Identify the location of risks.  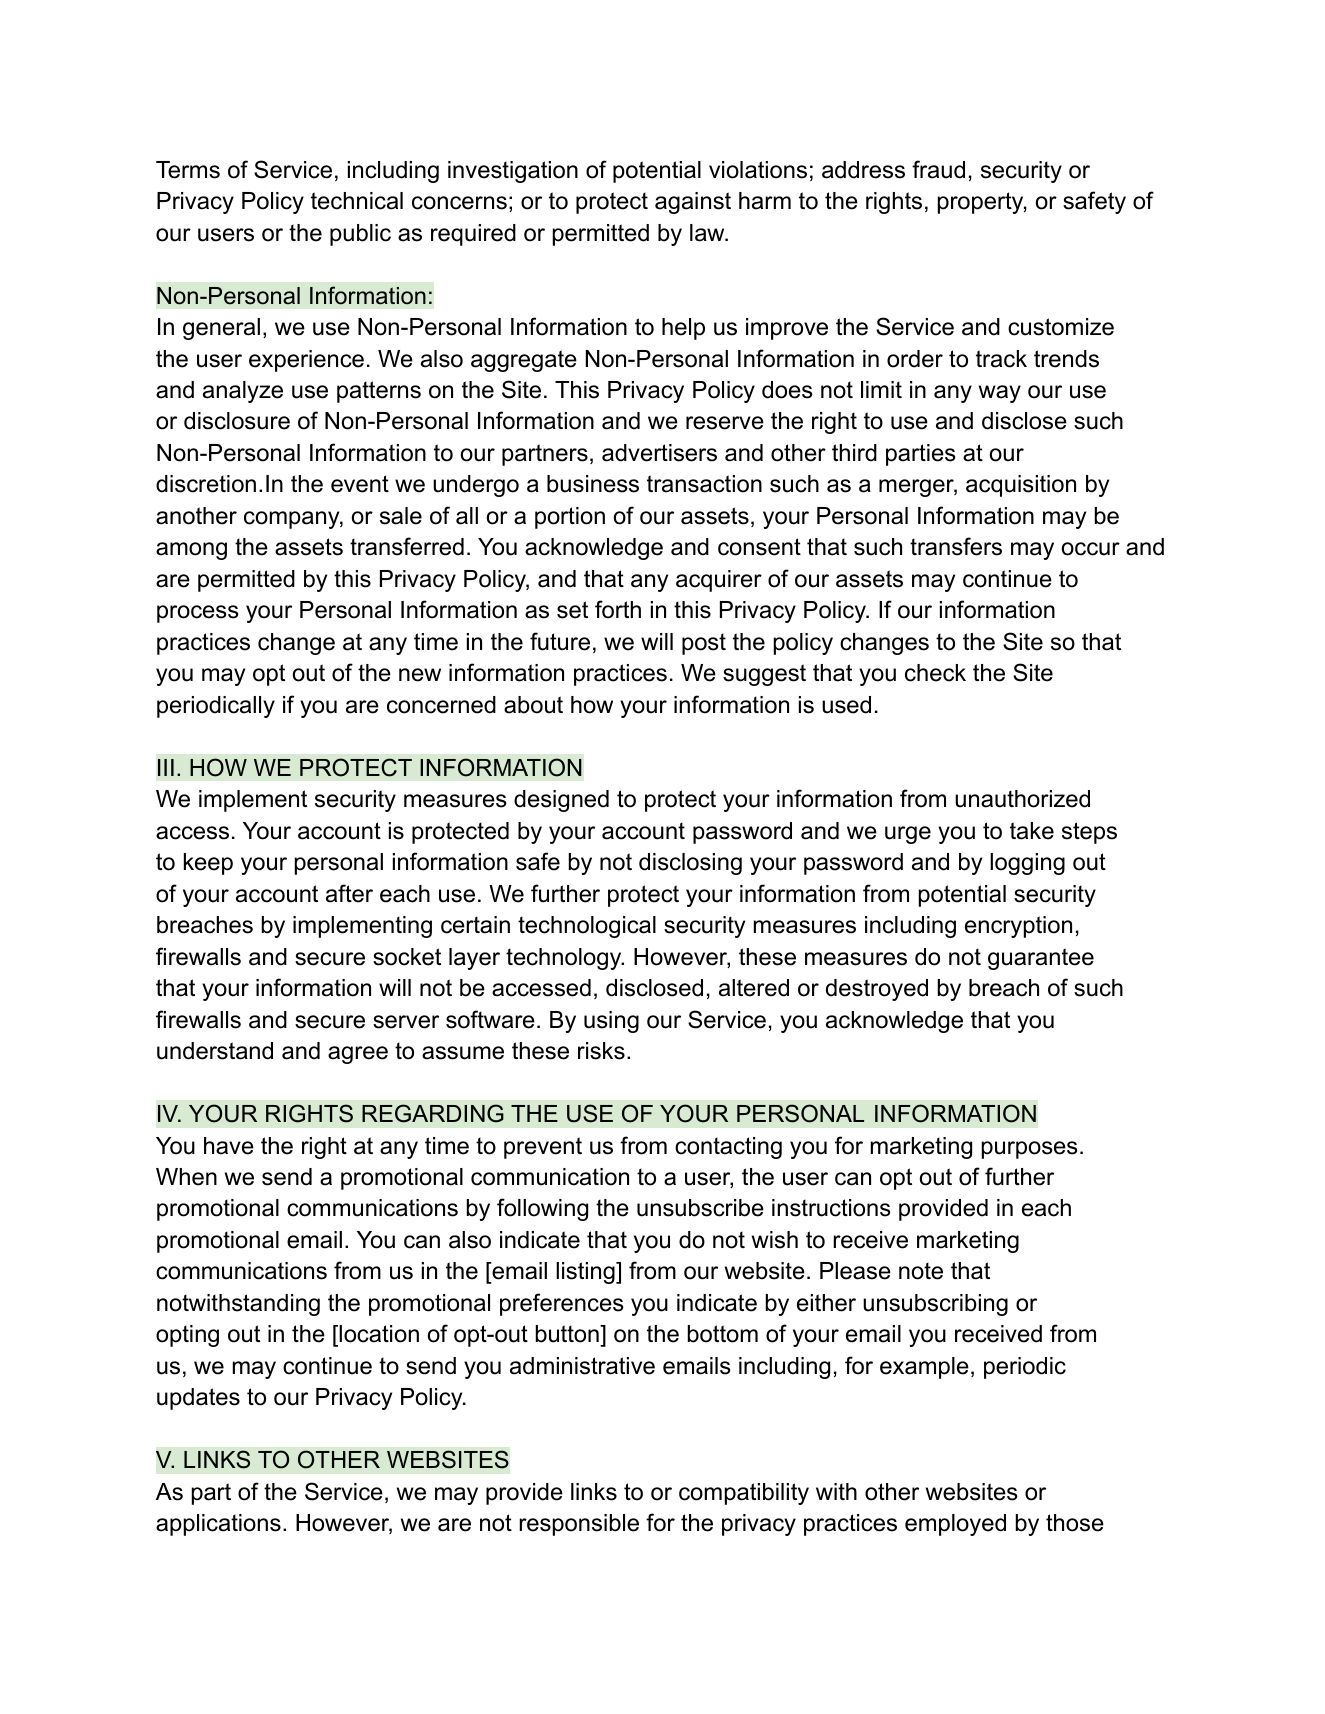
(601, 1051).
